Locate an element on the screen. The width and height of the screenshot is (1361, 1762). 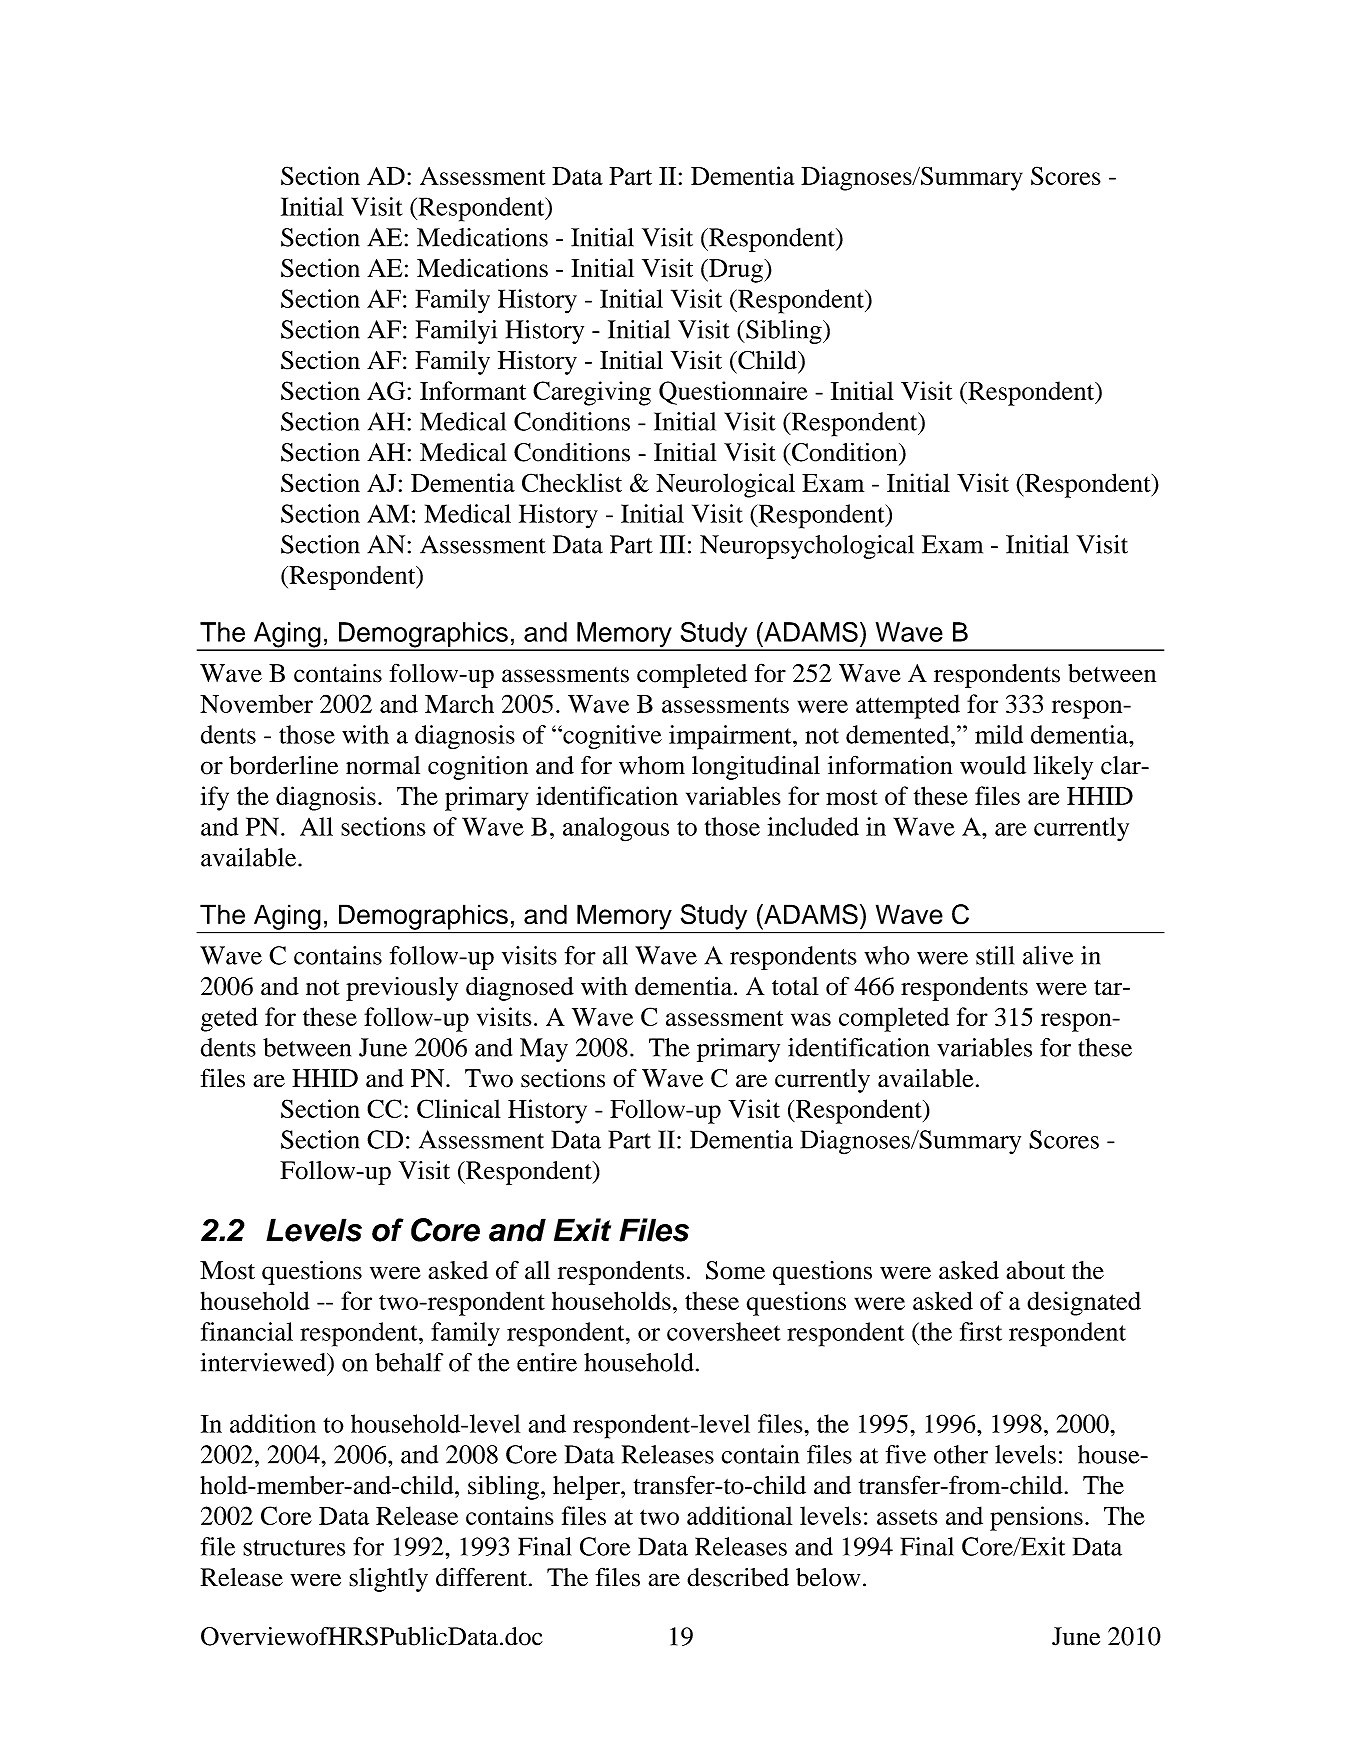
Questionnaire is located at coordinates (733, 393).
